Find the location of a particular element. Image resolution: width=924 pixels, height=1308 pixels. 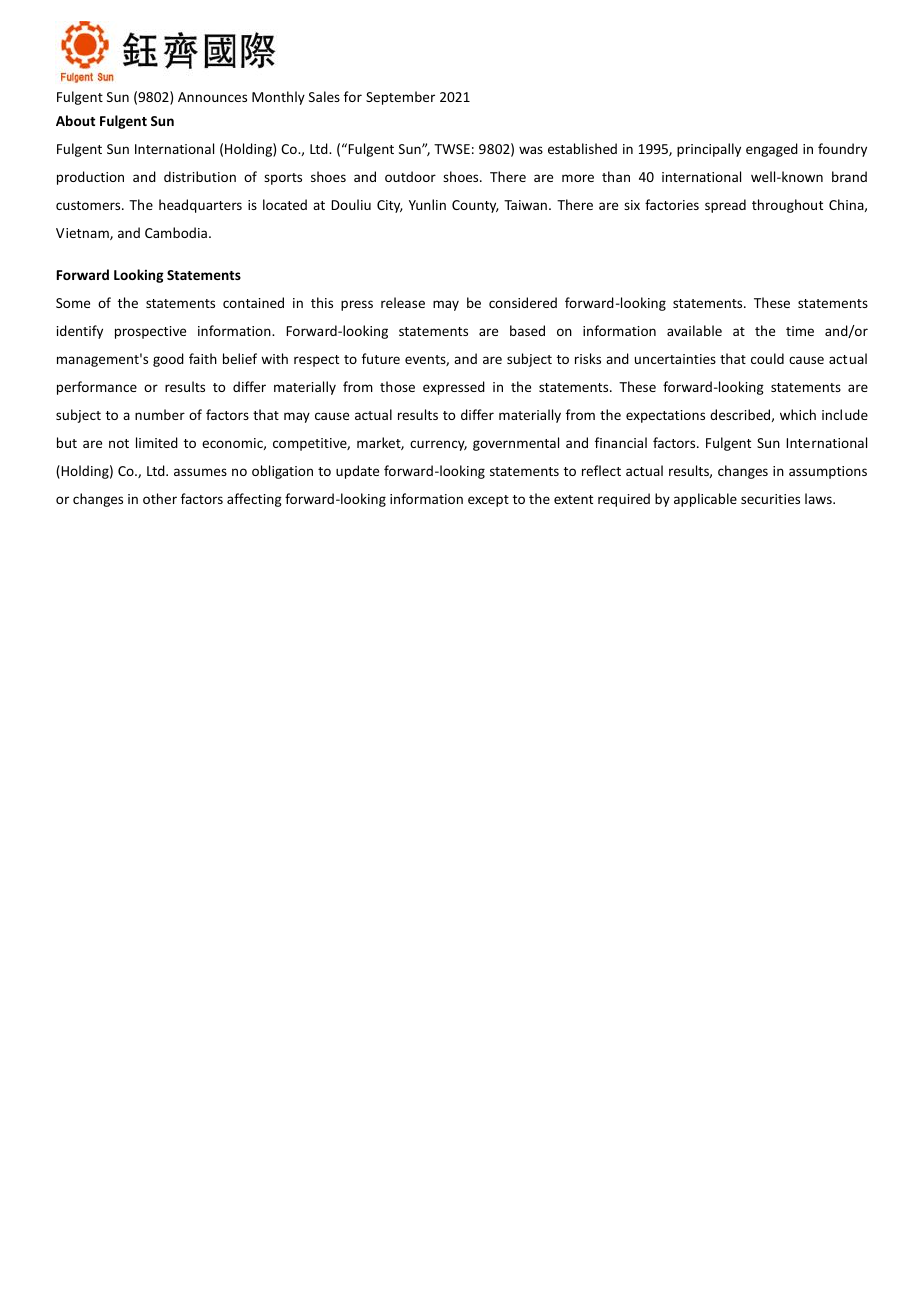

other is located at coordinates (160, 498).
